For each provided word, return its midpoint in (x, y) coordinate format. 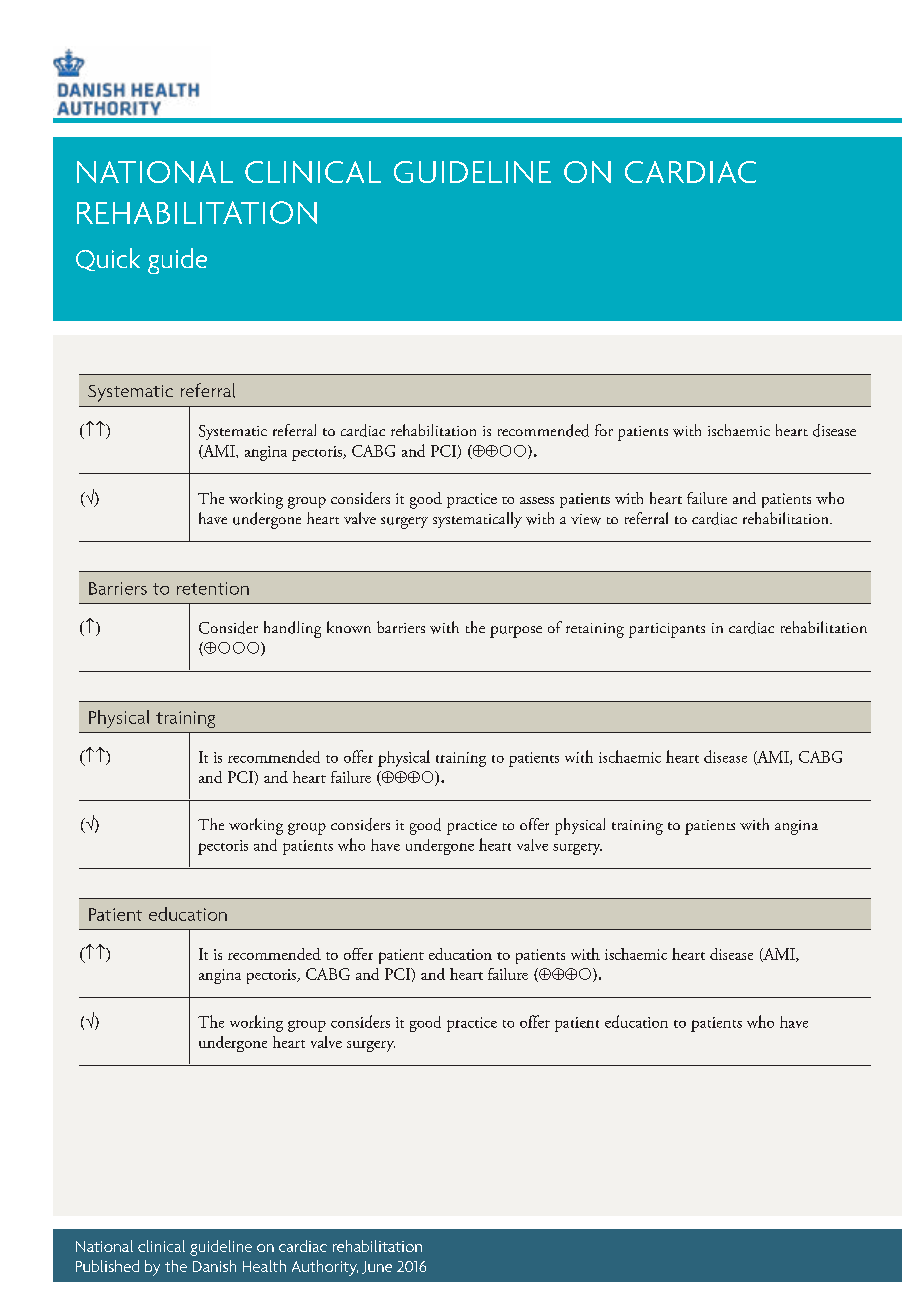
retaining (595, 630)
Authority (325, 1268)
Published (107, 1266)
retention (213, 588)
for (604, 430)
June (377, 1267)
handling (292, 629)
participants (667, 630)
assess (537, 500)
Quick (108, 259)
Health (264, 1266)
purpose (516, 632)
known (349, 627)
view (586, 519)
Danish (214, 1266)
